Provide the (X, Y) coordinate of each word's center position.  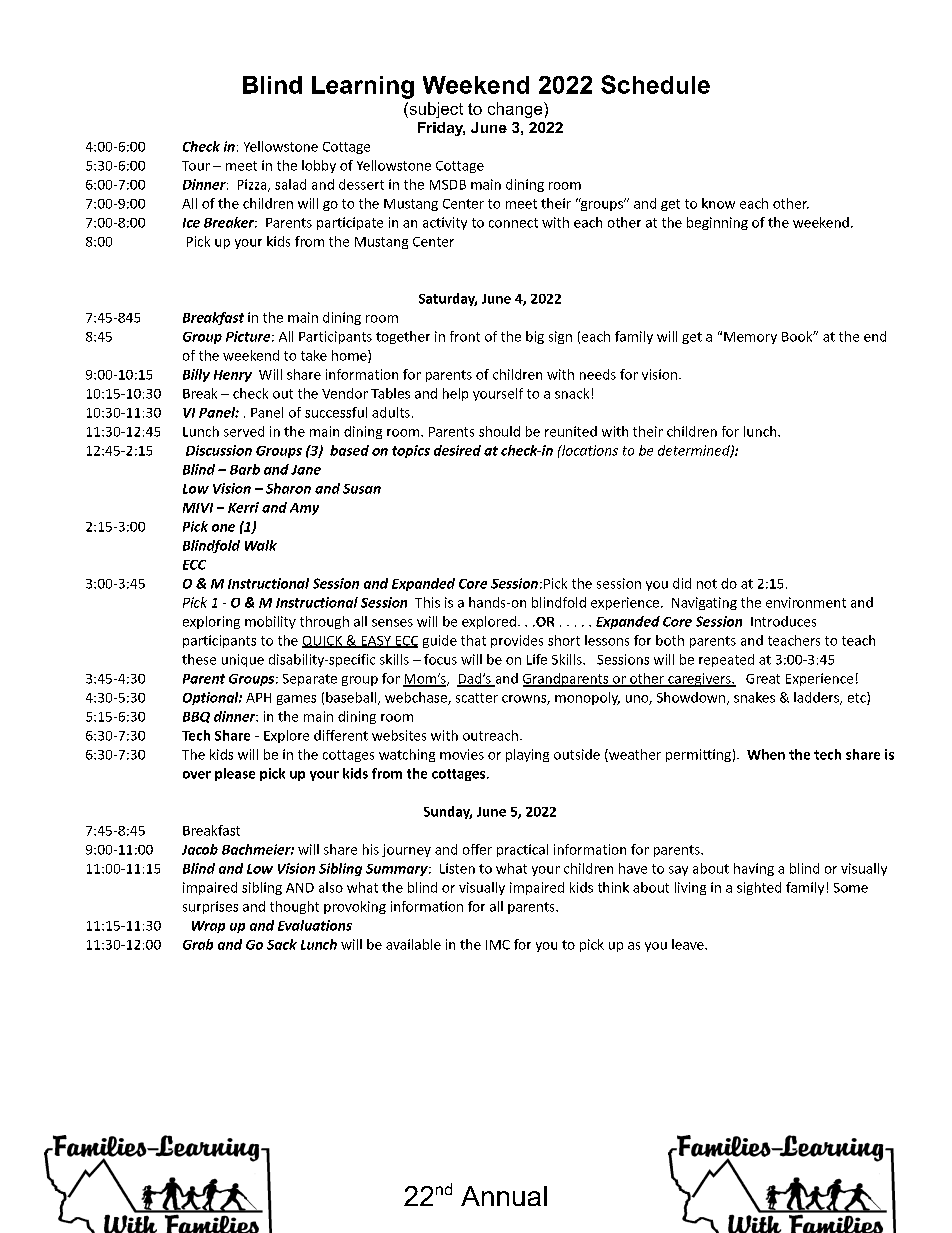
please (235, 774)
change (516, 110)
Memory (750, 338)
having (754, 869)
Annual (504, 1196)
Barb (245, 469)
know (718, 203)
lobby (319, 166)
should (499, 431)
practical (522, 850)
